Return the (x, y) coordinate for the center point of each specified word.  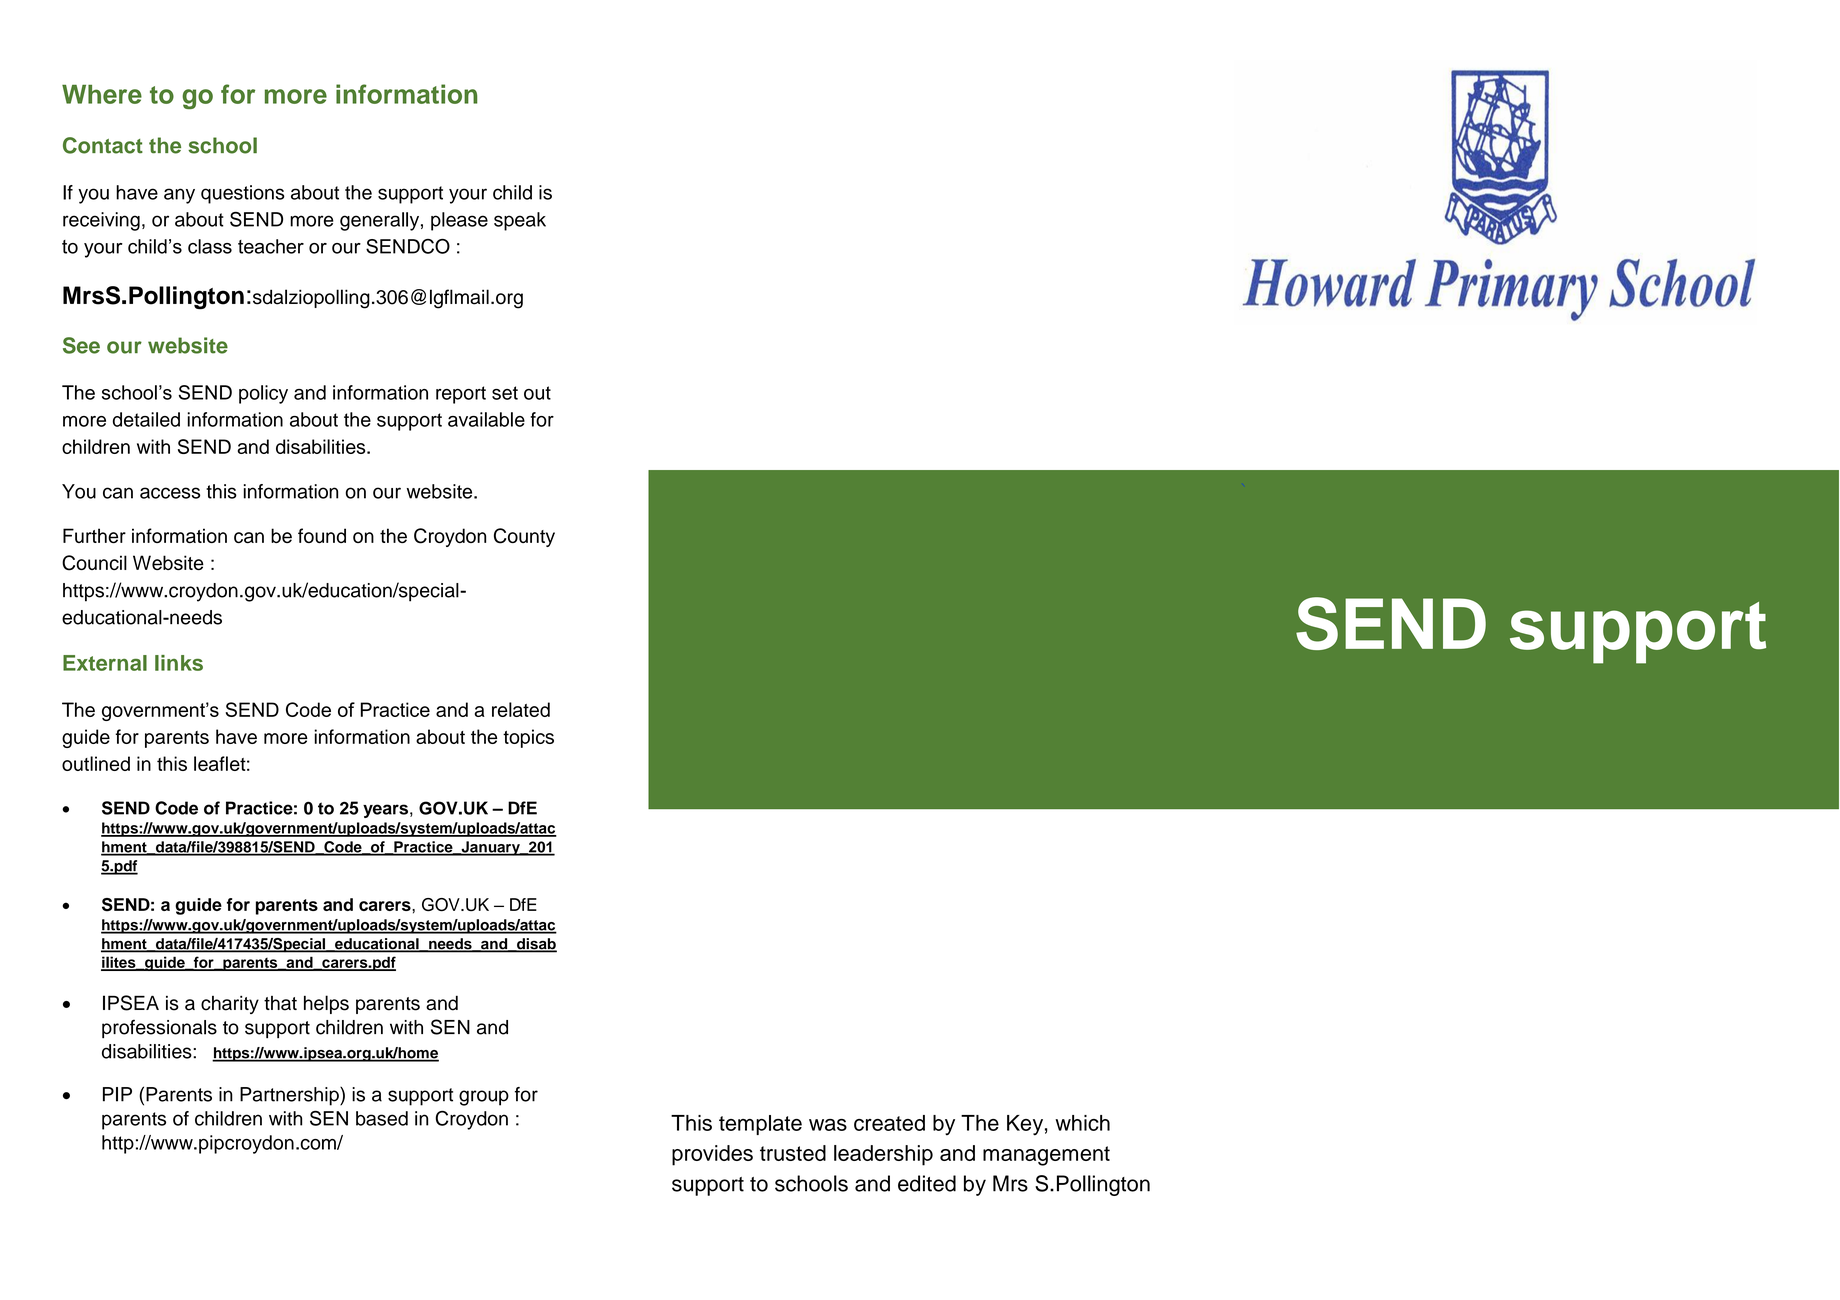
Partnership (290, 1096)
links (179, 663)
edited (927, 1183)
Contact (103, 145)
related (521, 709)
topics (528, 738)
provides (712, 1155)
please (459, 221)
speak (520, 221)
